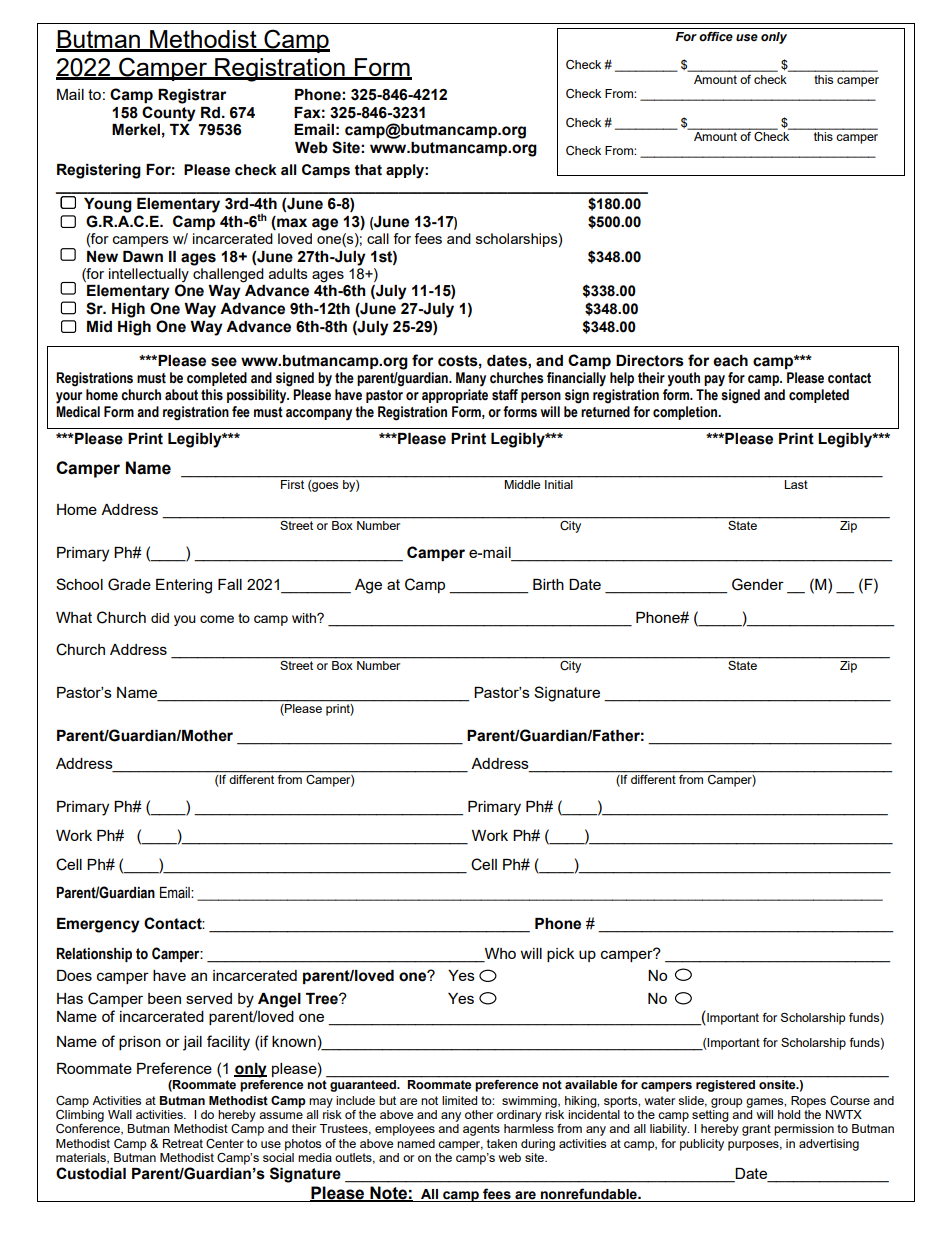  Describe the element at coordinates (192, 96) in the image. I see `Registrar` at that location.
